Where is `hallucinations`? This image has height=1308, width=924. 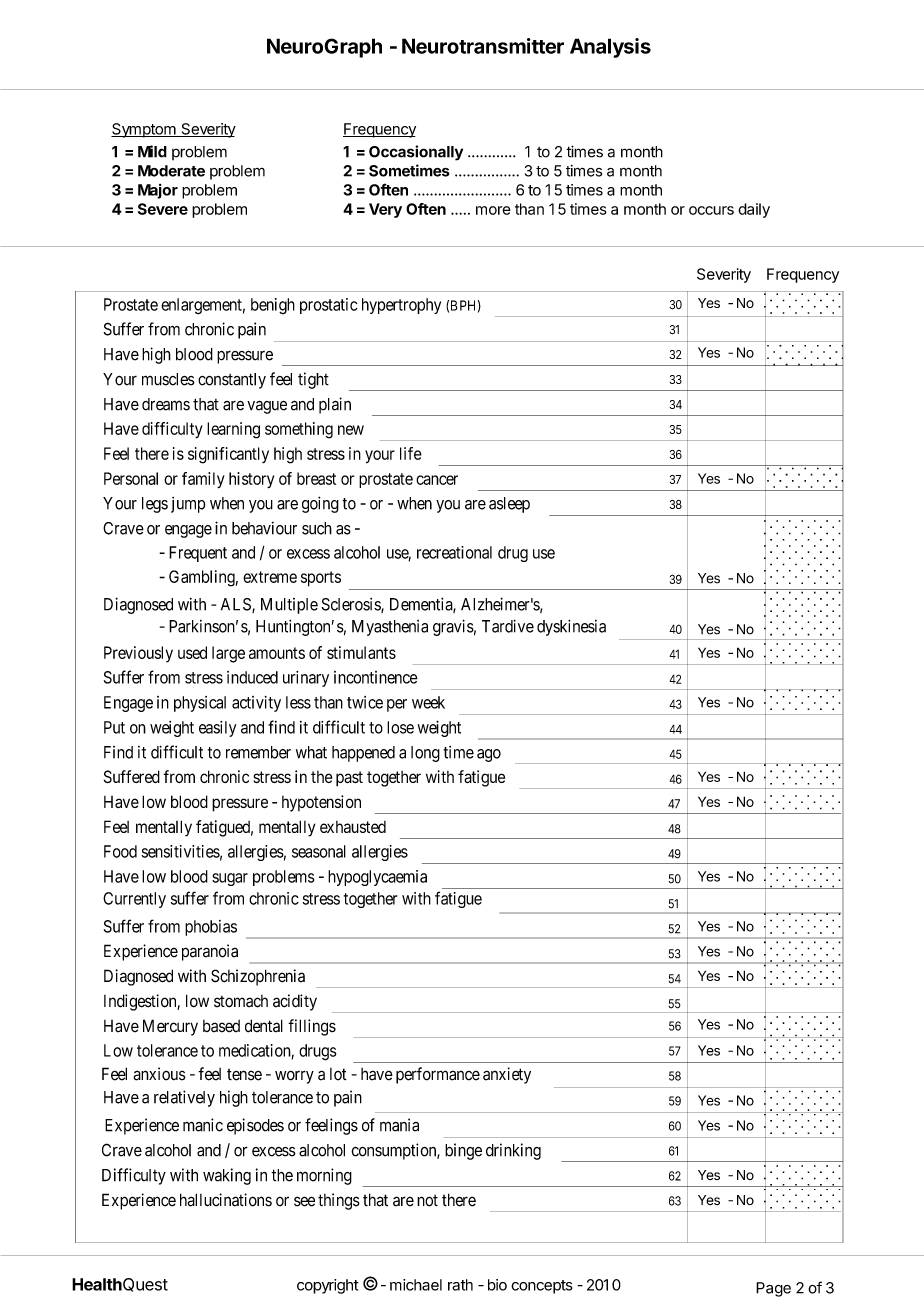
hallucinations is located at coordinates (226, 1200).
